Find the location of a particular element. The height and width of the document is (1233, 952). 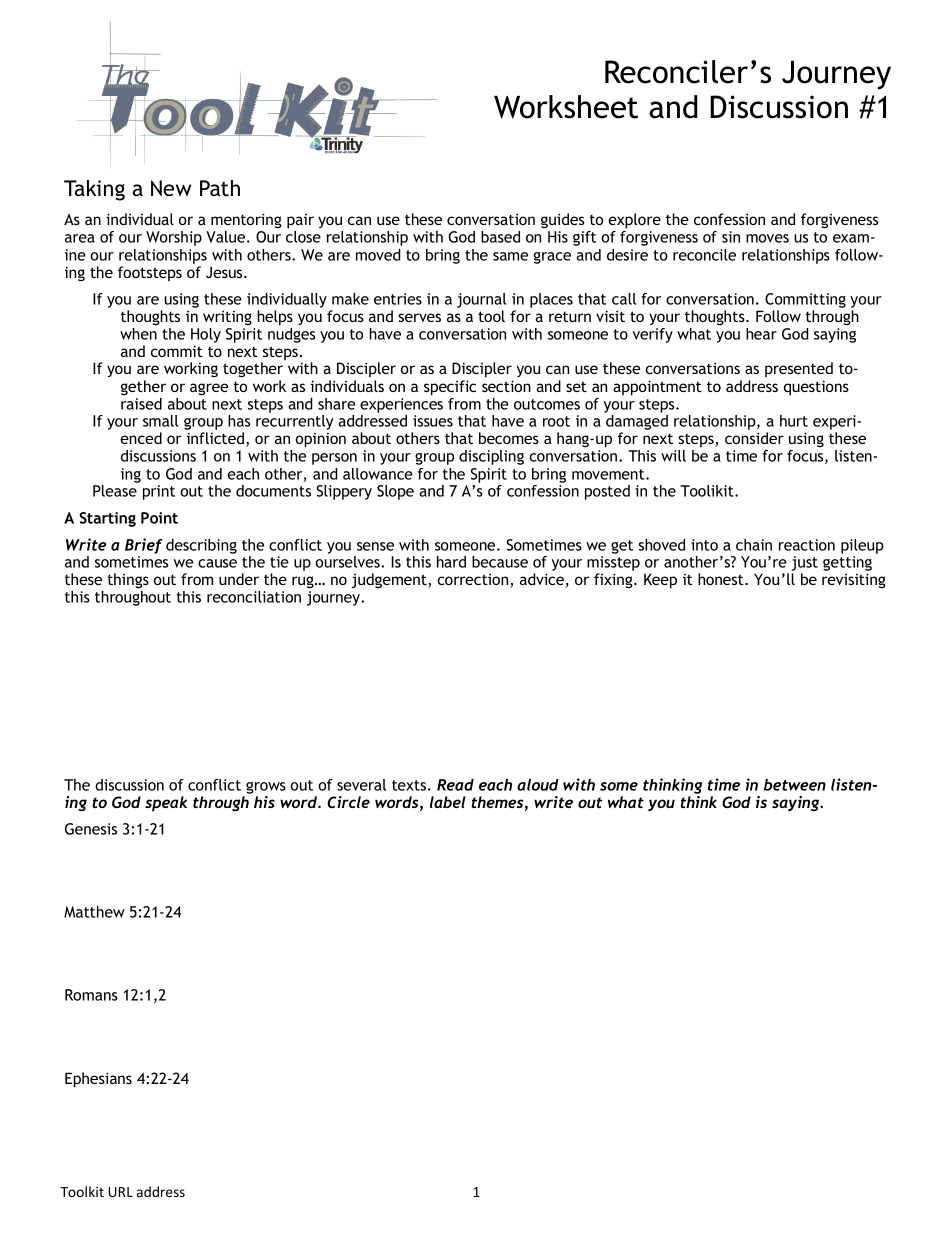

URL is located at coordinates (120, 1192).
